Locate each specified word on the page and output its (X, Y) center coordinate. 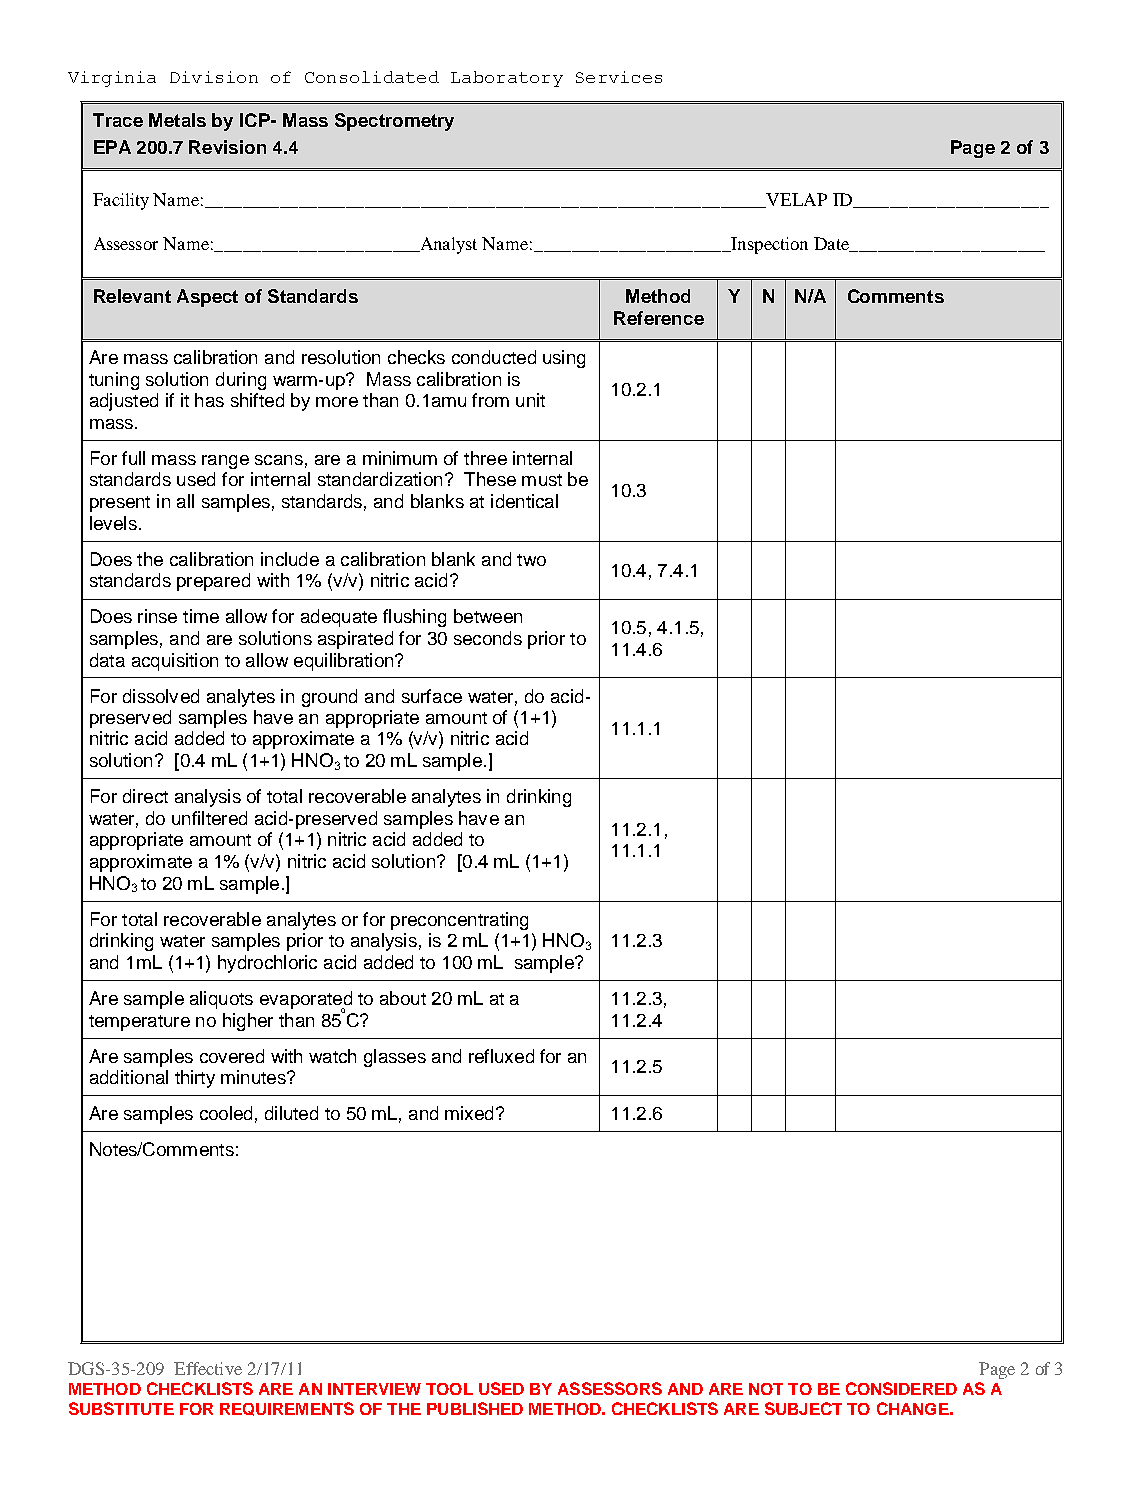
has (209, 400)
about (403, 998)
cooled (226, 1113)
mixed (469, 1113)
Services (619, 77)
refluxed (501, 1056)
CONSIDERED (901, 1388)
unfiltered (209, 818)
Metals (177, 120)
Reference (659, 318)
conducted (494, 357)
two (531, 560)
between (488, 616)
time (201, 616)
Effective (208, 1368)
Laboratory (507, 79)
